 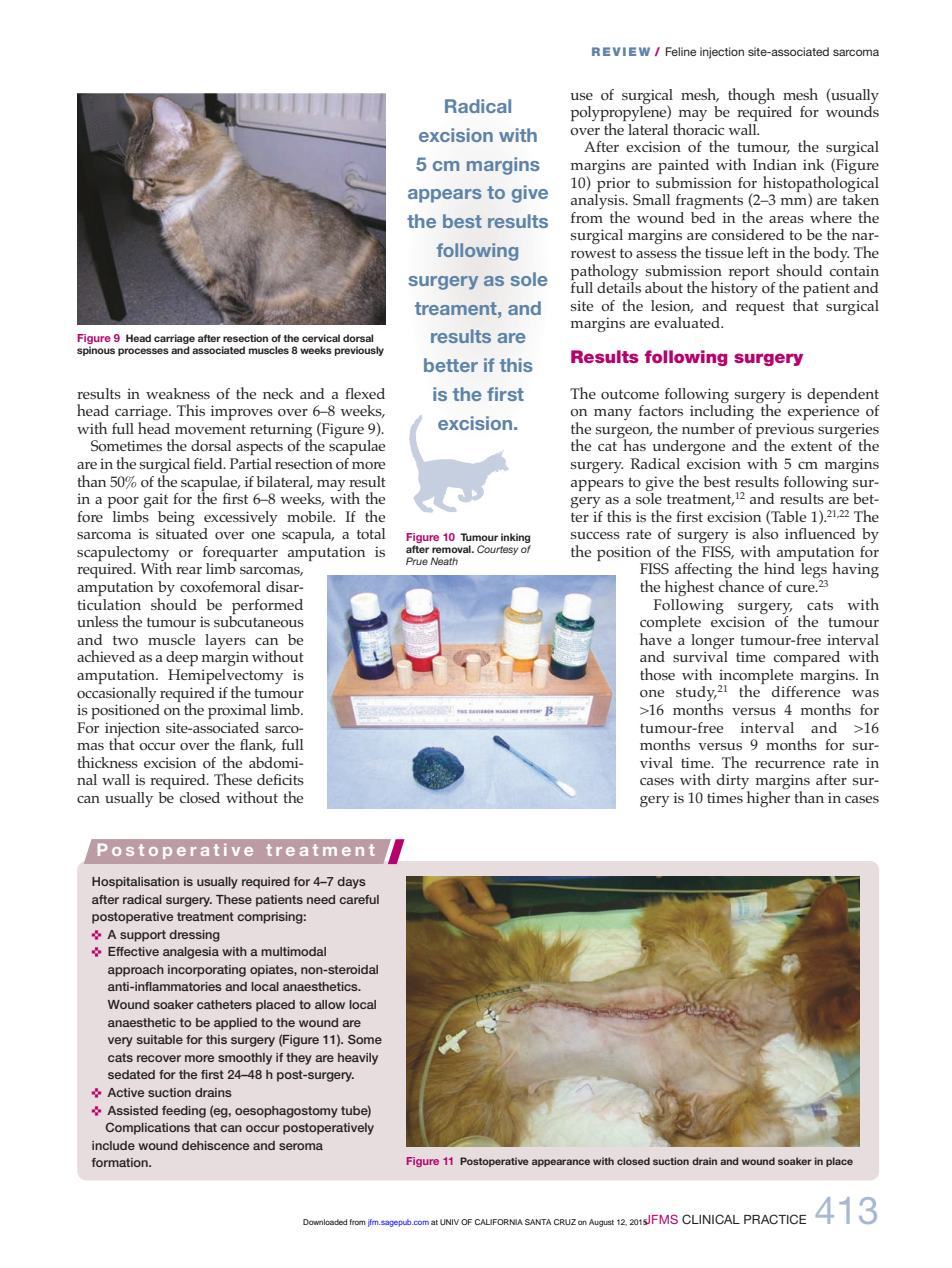 What do you see at coordinates (182, 658) in the screenshot?
I see `deep` at bounding box center [182, 658].
